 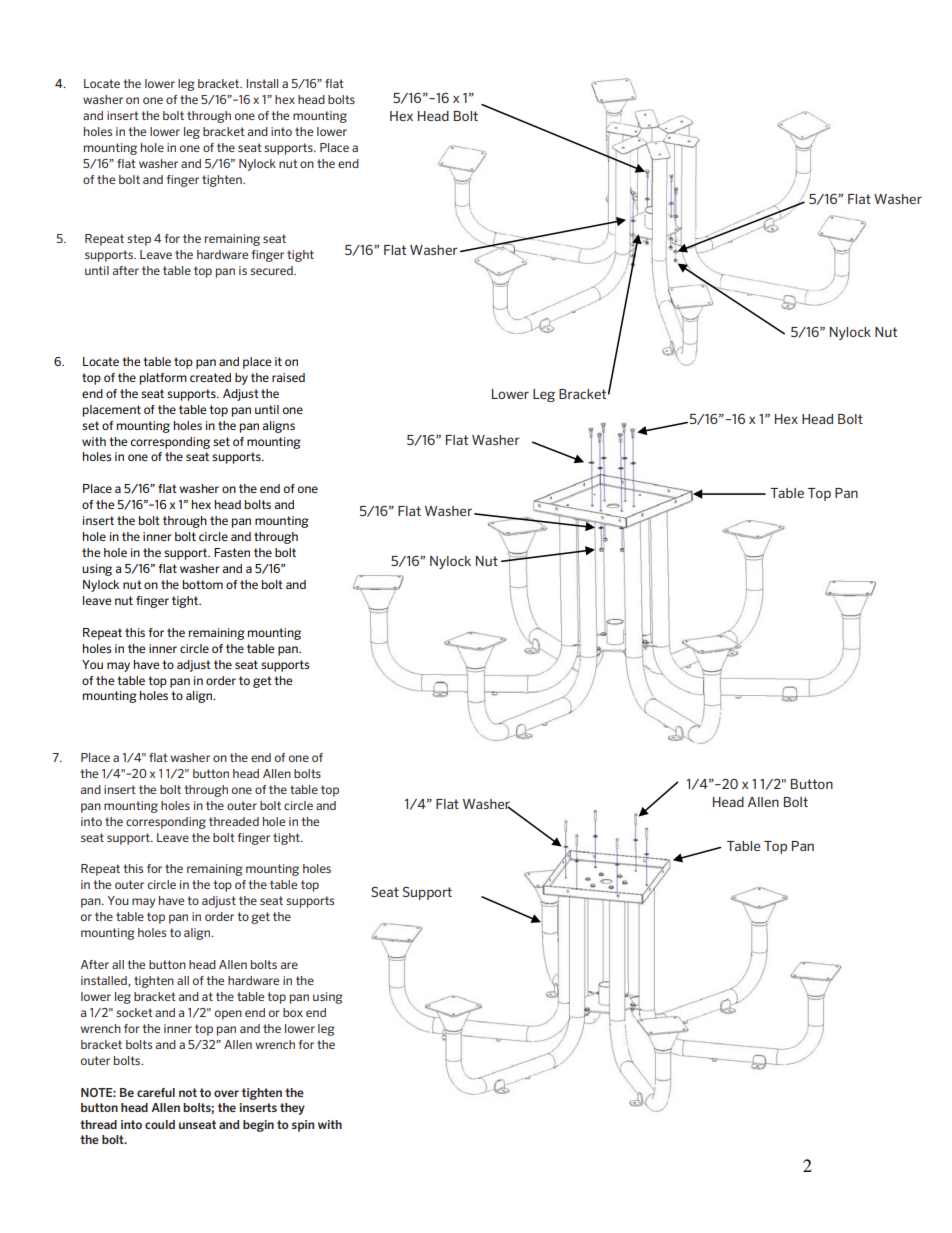 What do you see at coordinates (288, 377) in the image?
I see `raised` at bounding box center [288, 377].
